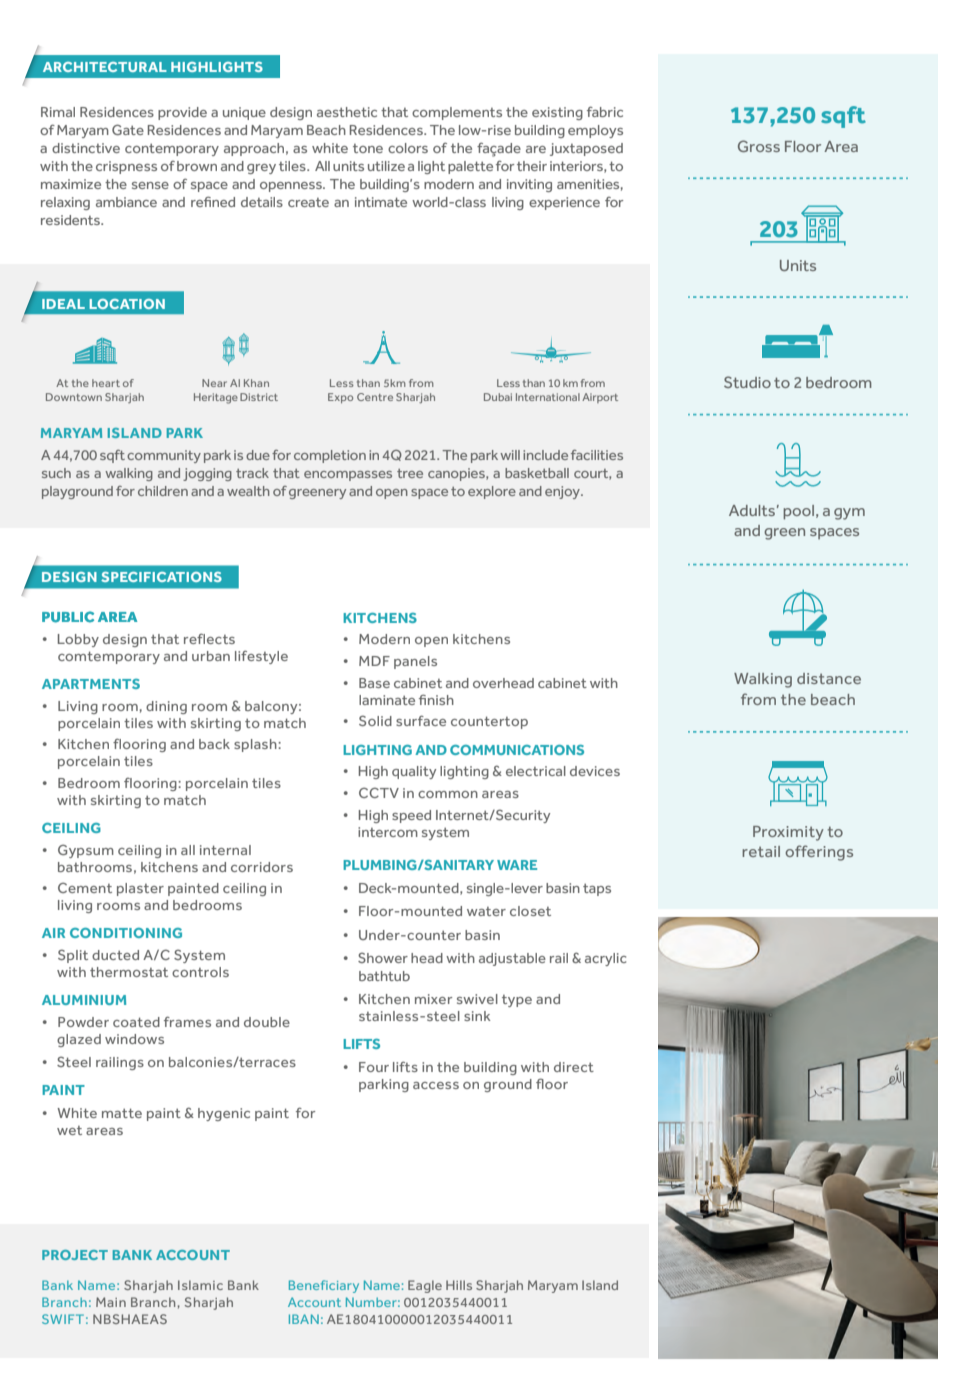  Describe the element at coordinates (457, 113) in the screenshot. I see `complements` at that location.
